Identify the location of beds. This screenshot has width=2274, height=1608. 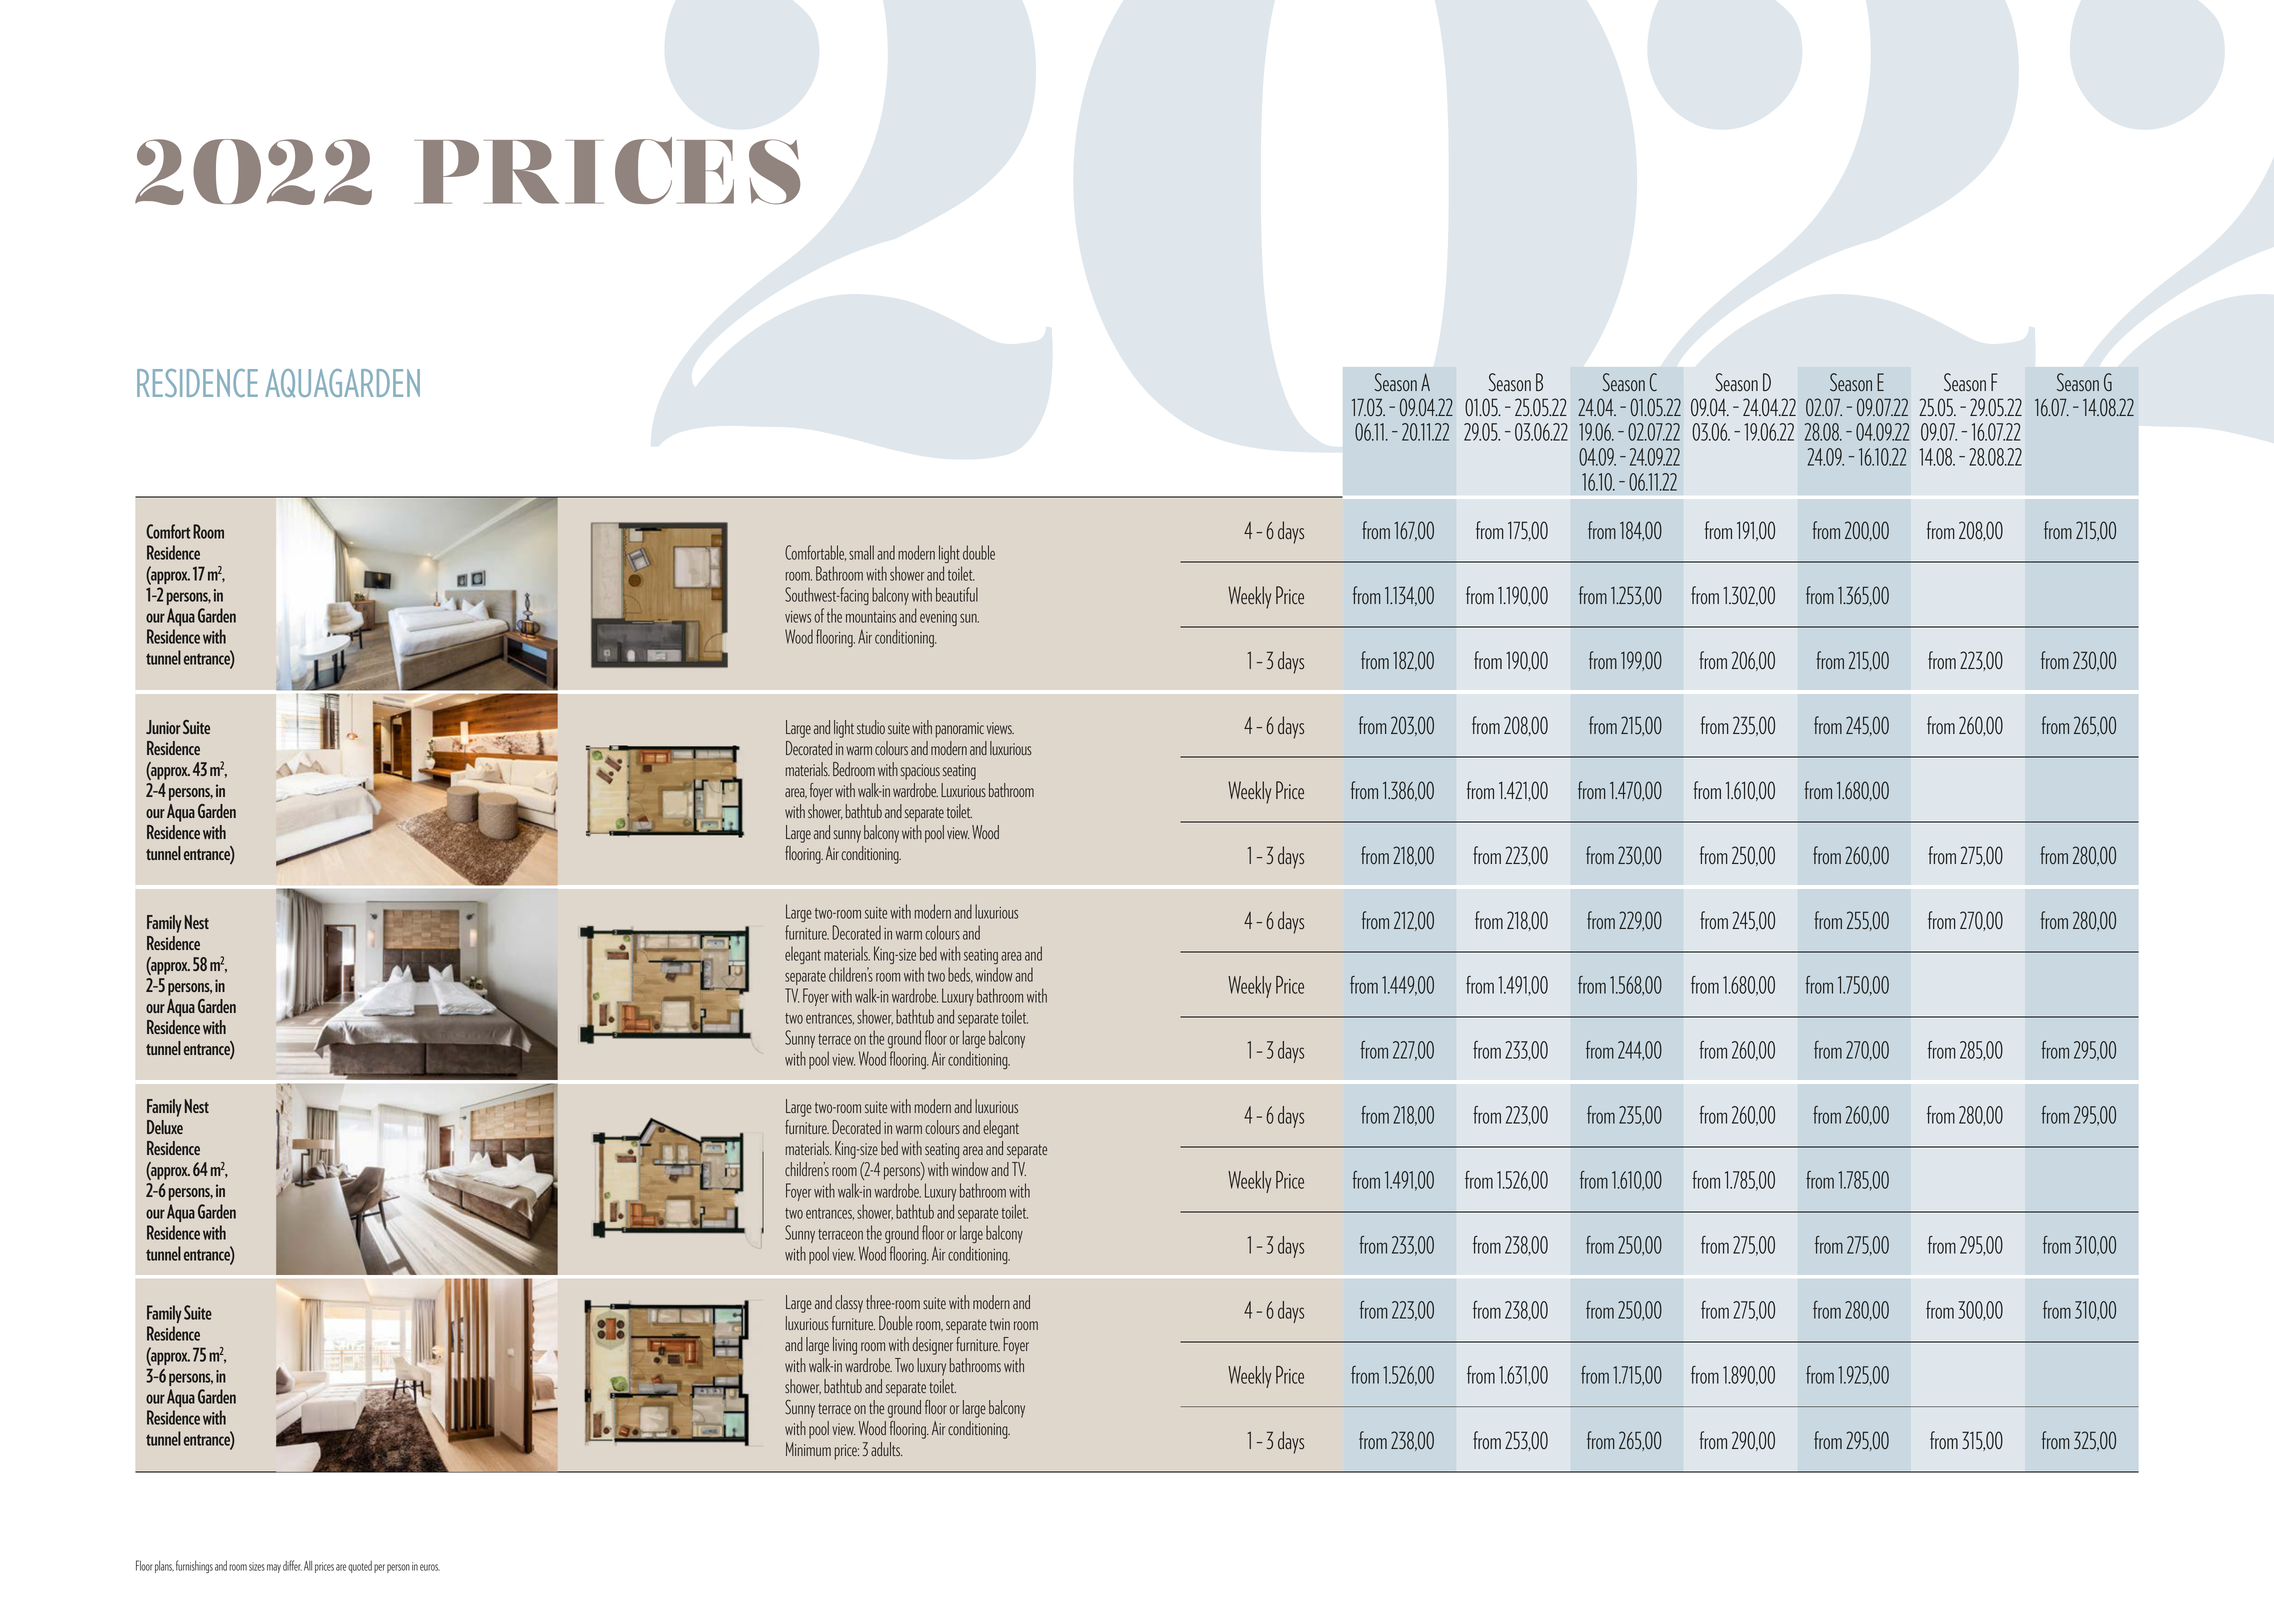
(960, 975).
